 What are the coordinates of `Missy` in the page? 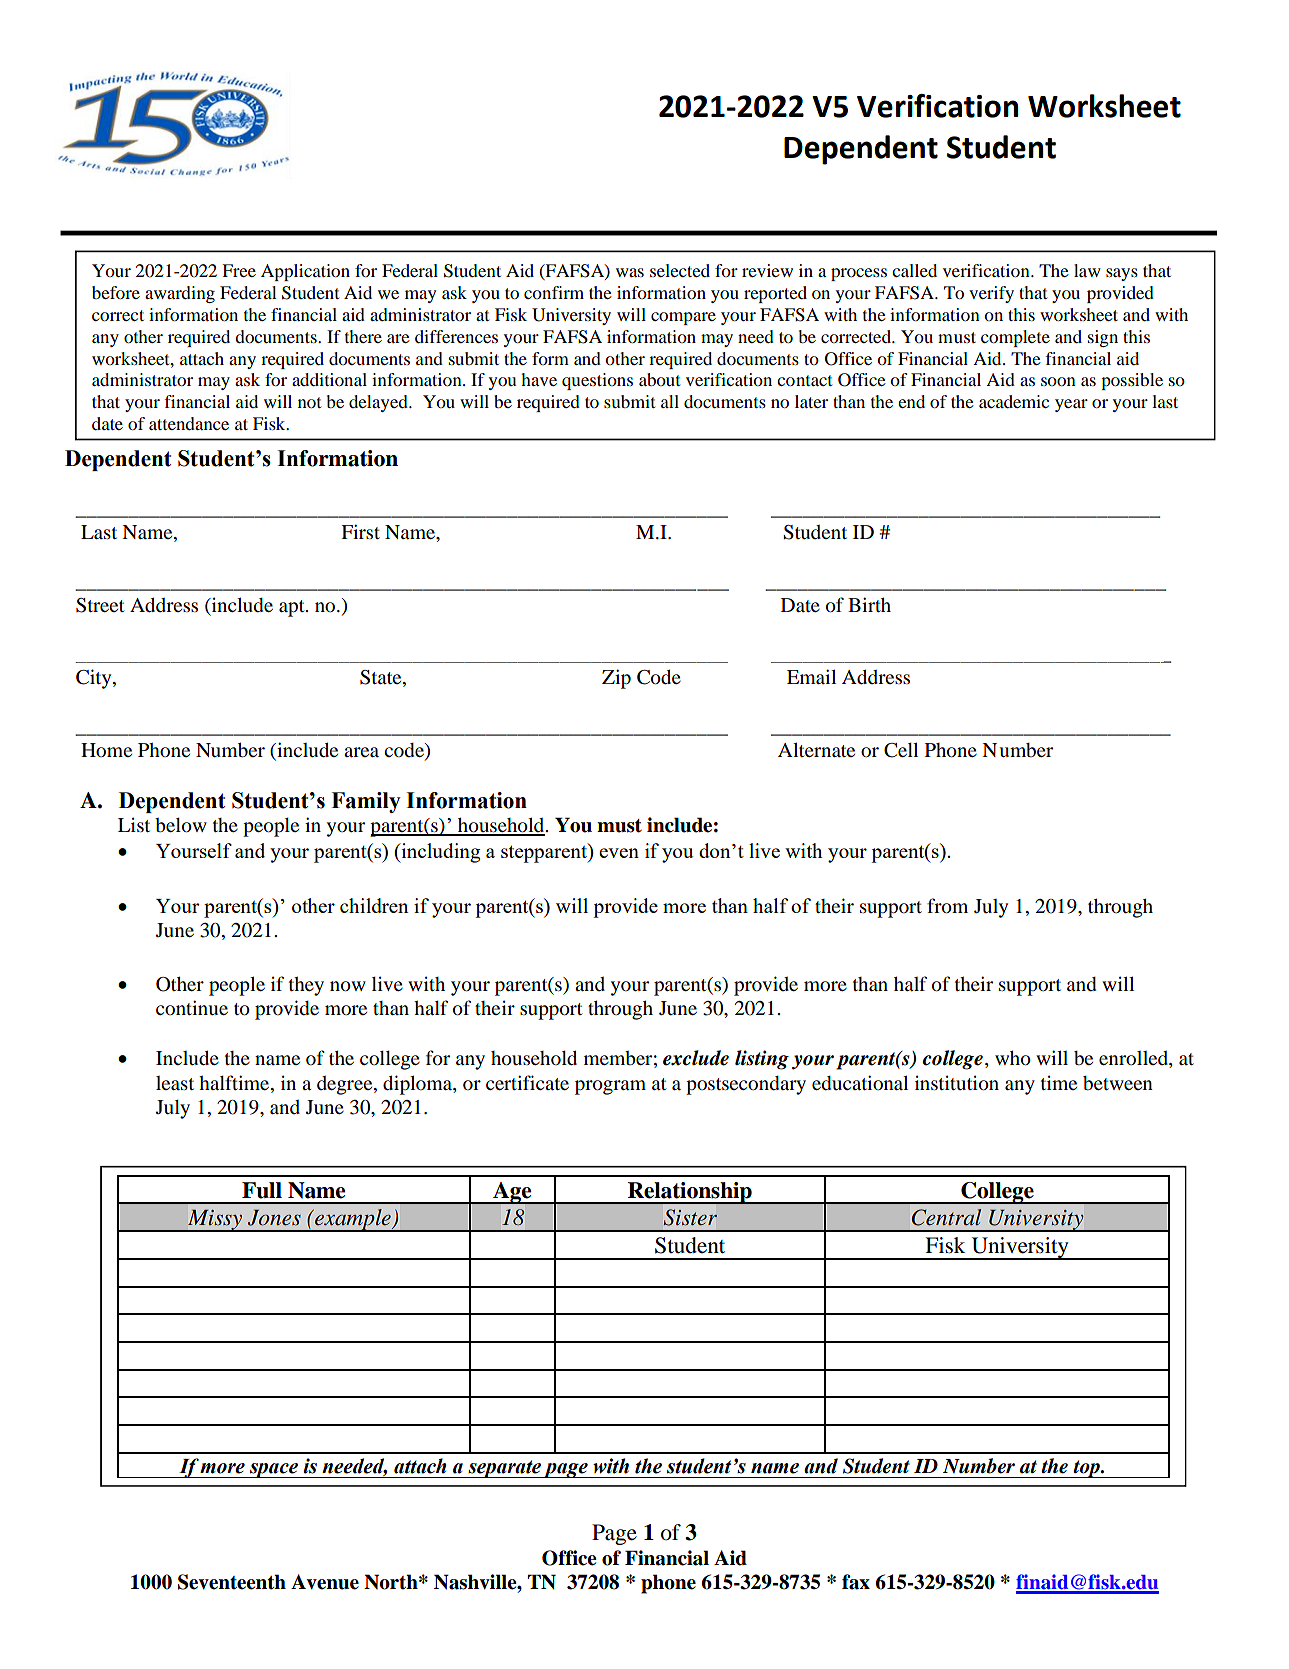 It's located at (215, 1220).
